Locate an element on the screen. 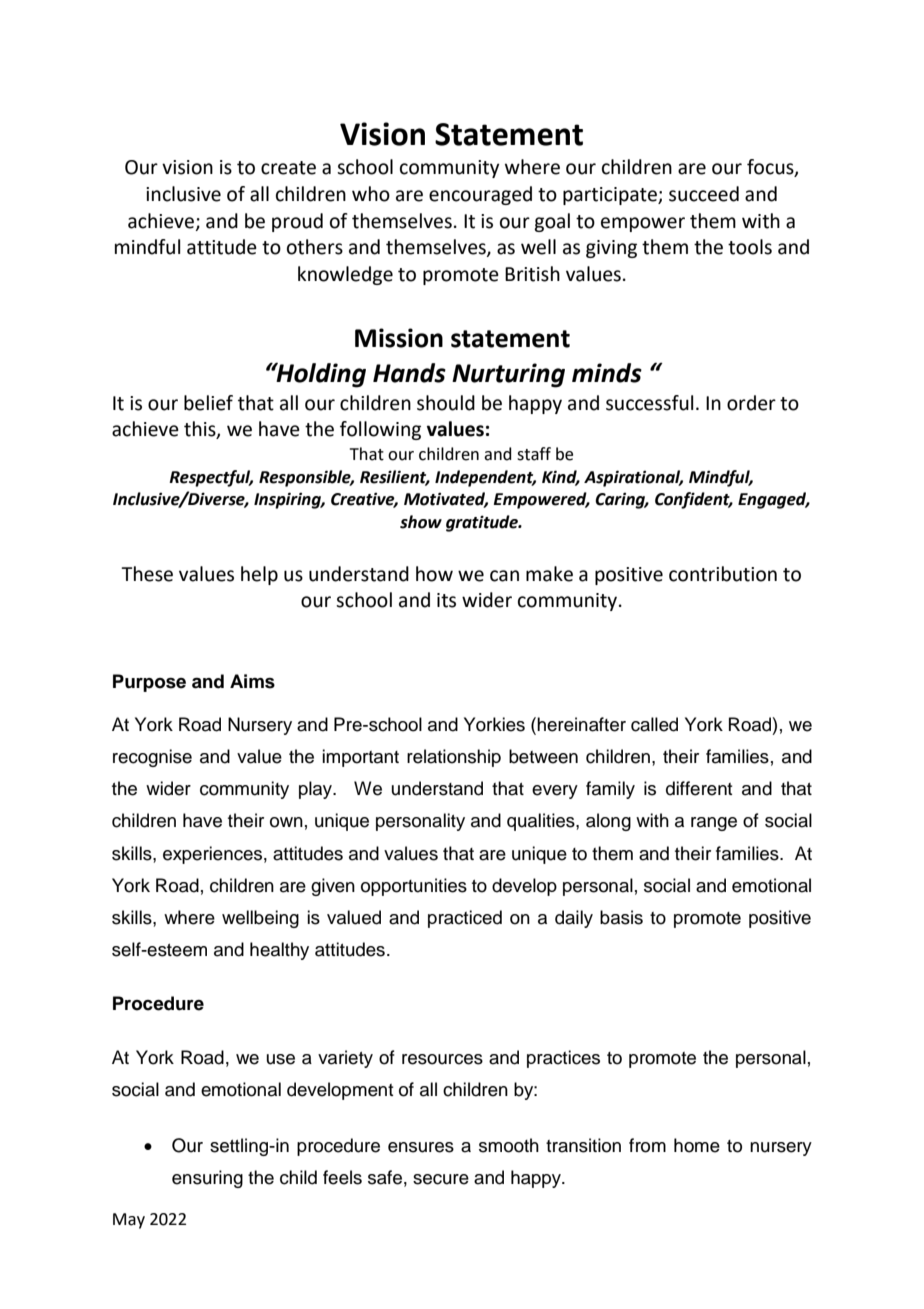 The image size is (924, 1309). called is located at coordinates (654, 724).
